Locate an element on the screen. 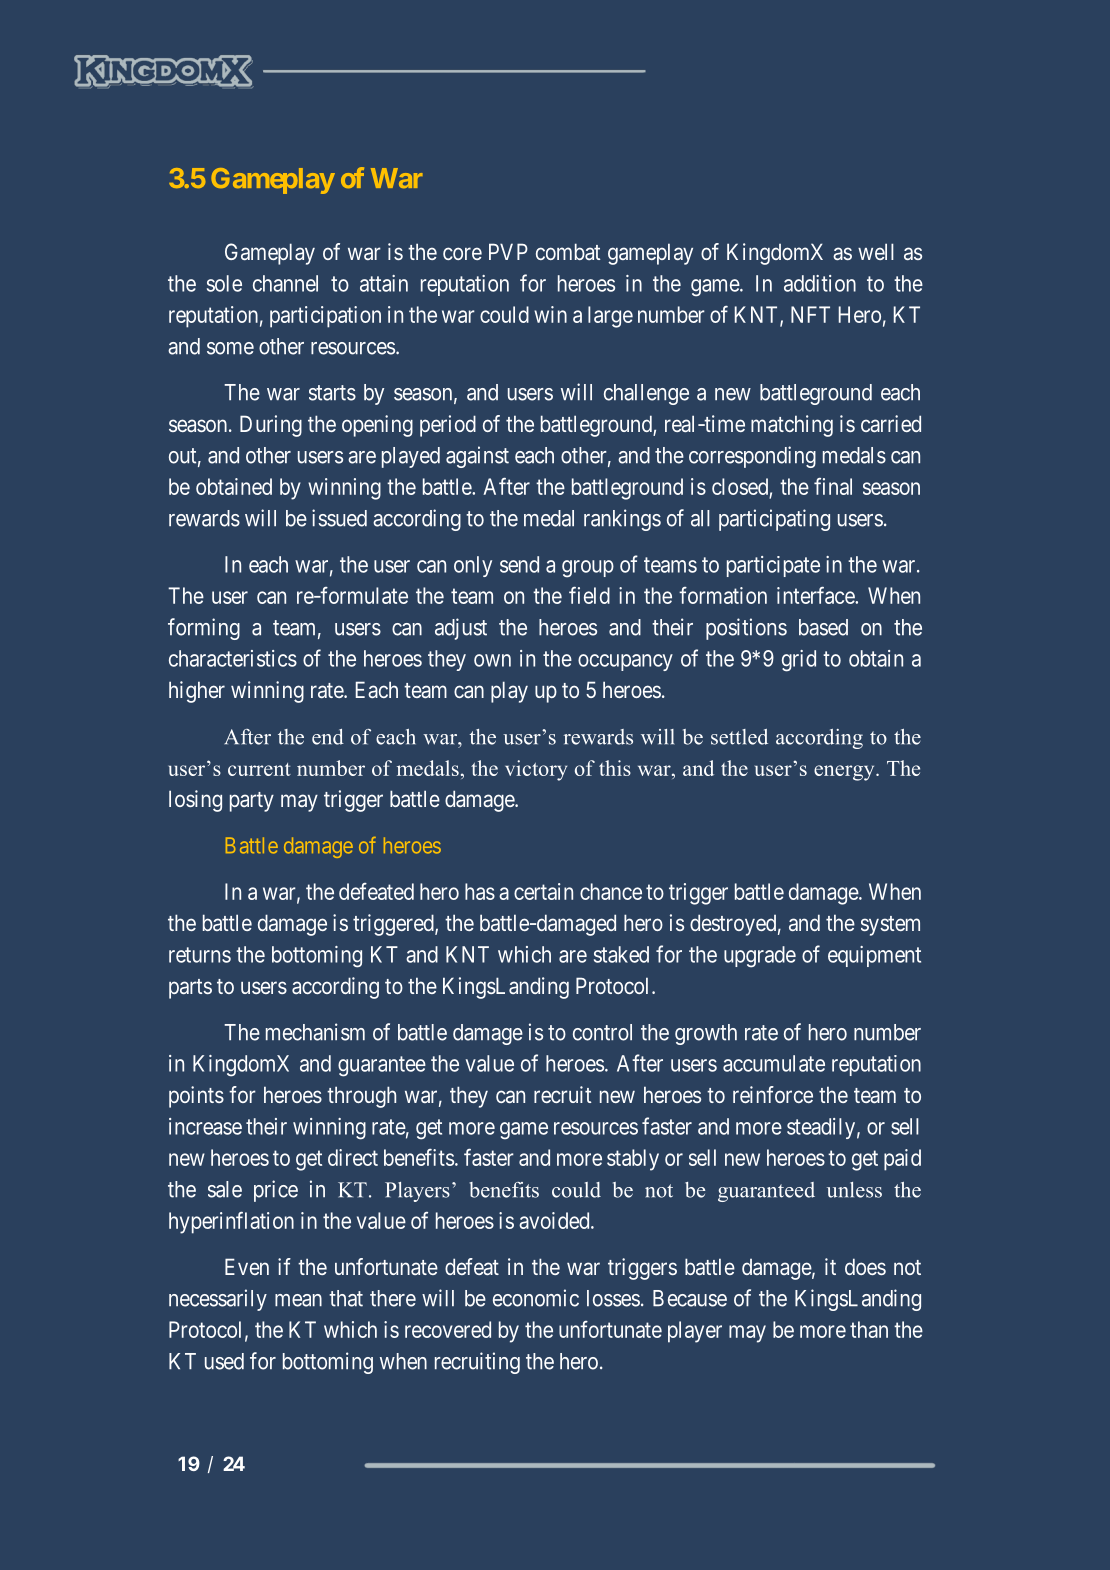 The image size is (1110, 1570). than is located at coordinates (869, 1329).
